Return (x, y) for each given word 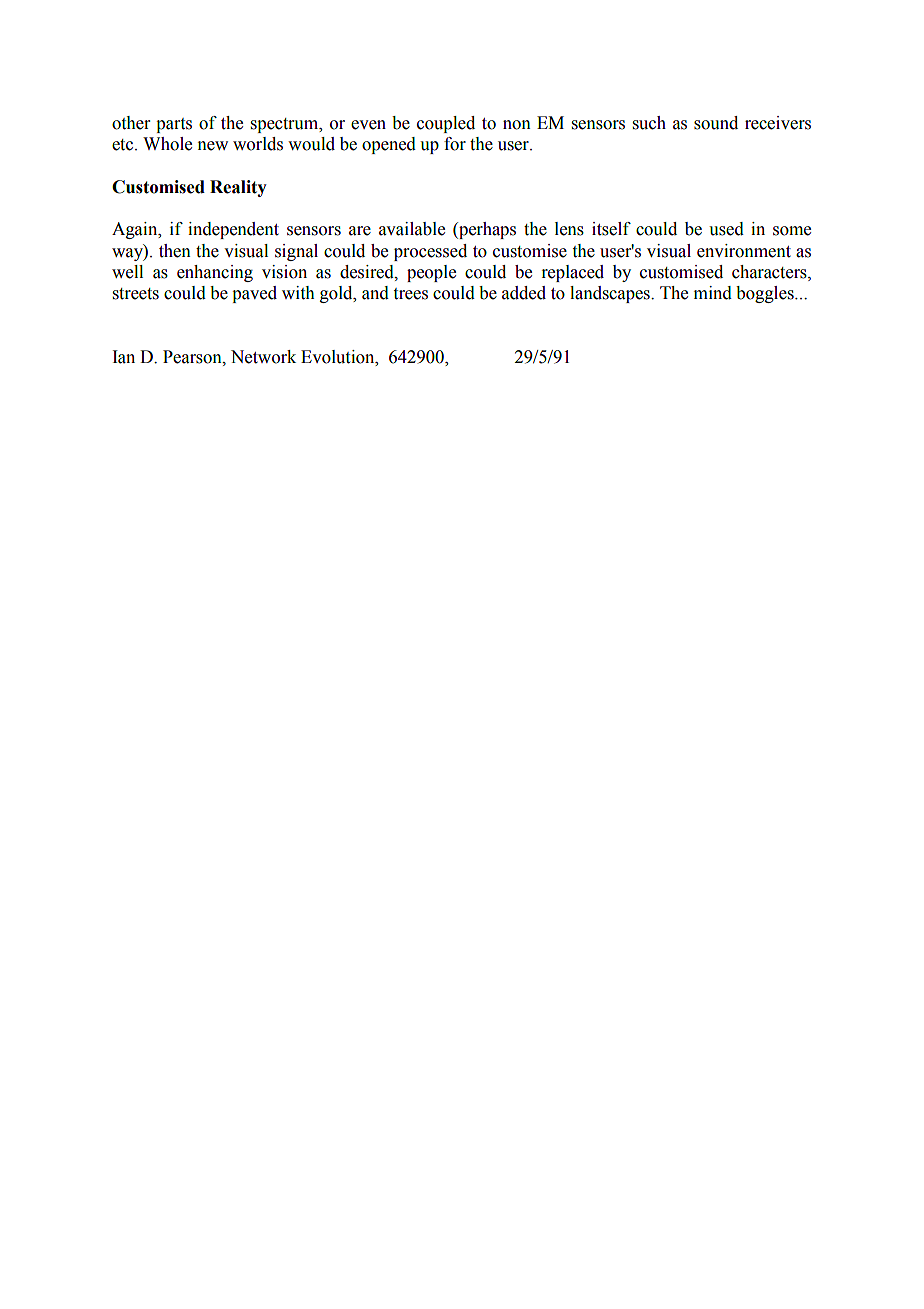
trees (410, 294)
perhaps (486, 230)
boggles (766, 294)
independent (233, 230)
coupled (446, 124)
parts (174, 125)
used (726, 229)
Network (263, 357)
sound (716, 123)
